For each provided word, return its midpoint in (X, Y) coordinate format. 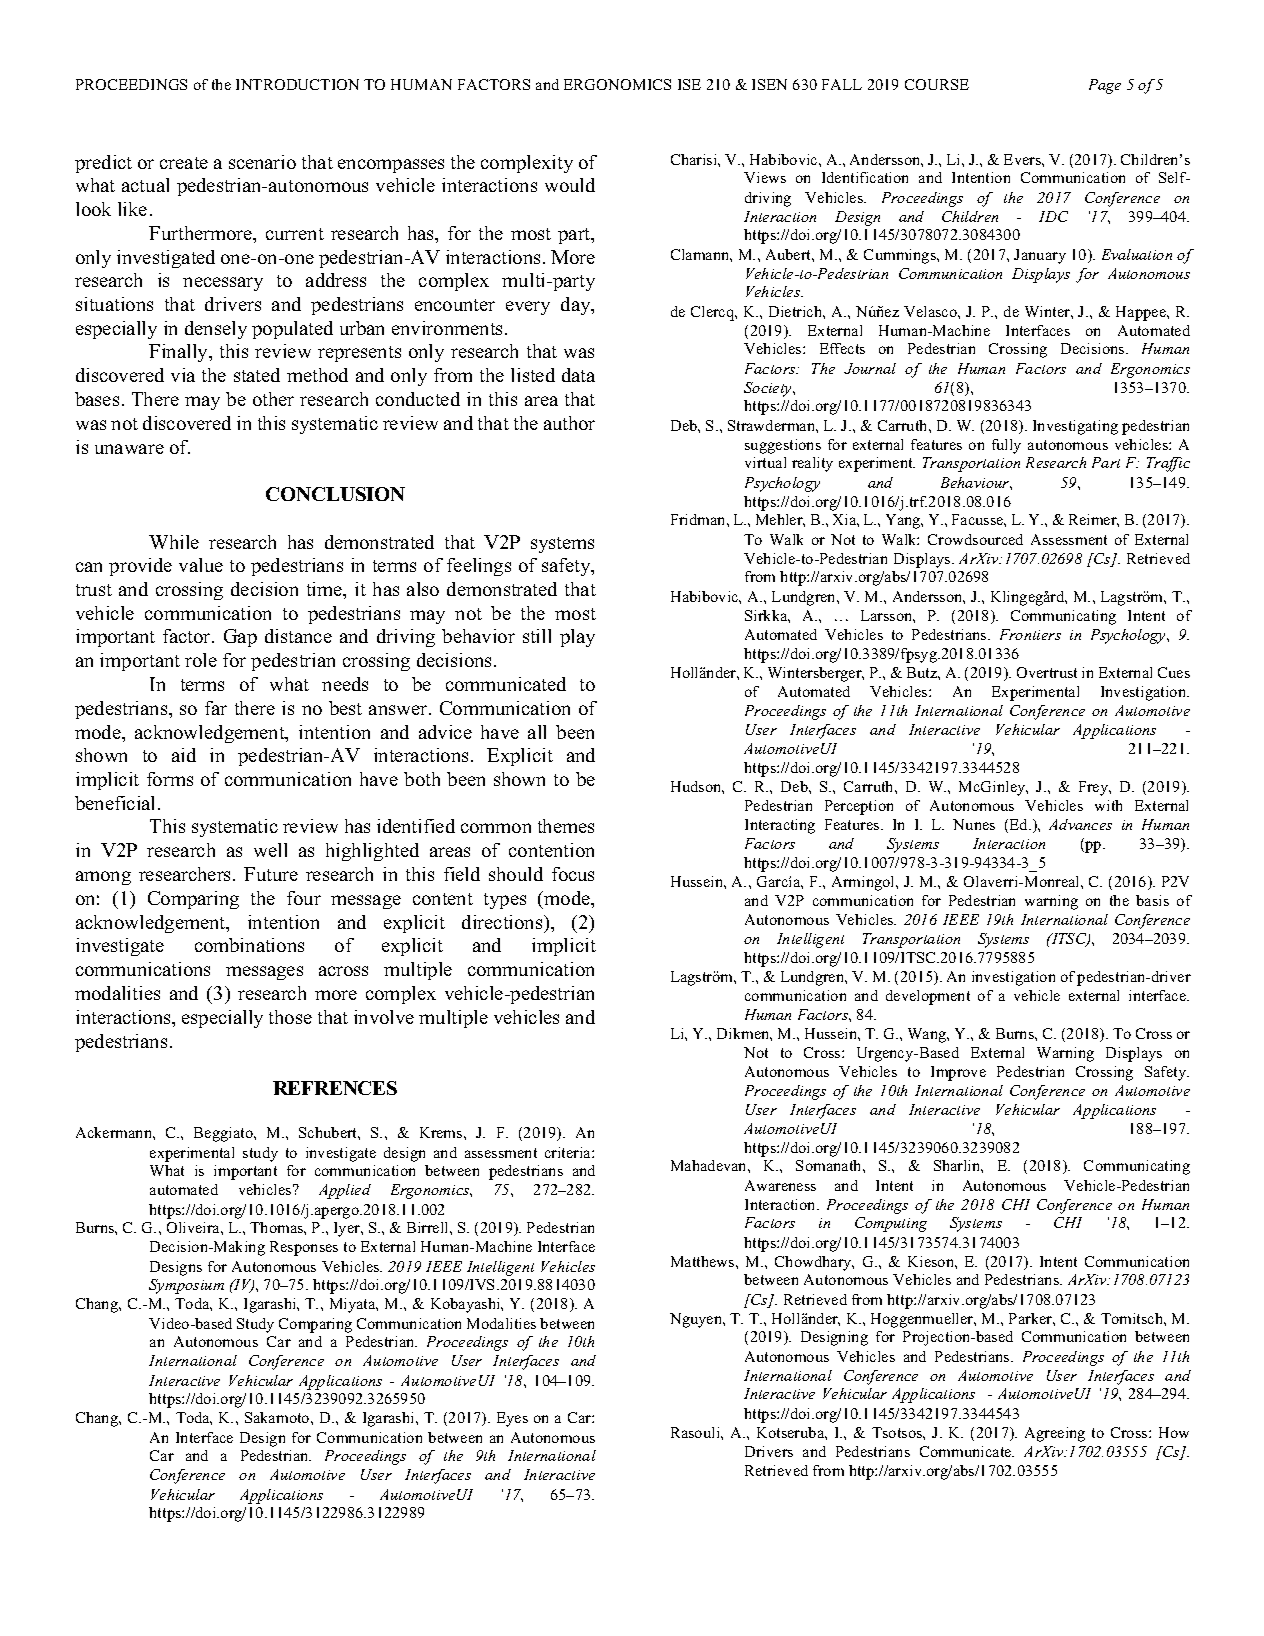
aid (184, 755)
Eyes (512, 1419)
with (1108, 805)
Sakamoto (278, 1417)
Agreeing (1055, 1434)
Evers (1023, 159)
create (184, 163)
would (570, 185)
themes (566, 826)
